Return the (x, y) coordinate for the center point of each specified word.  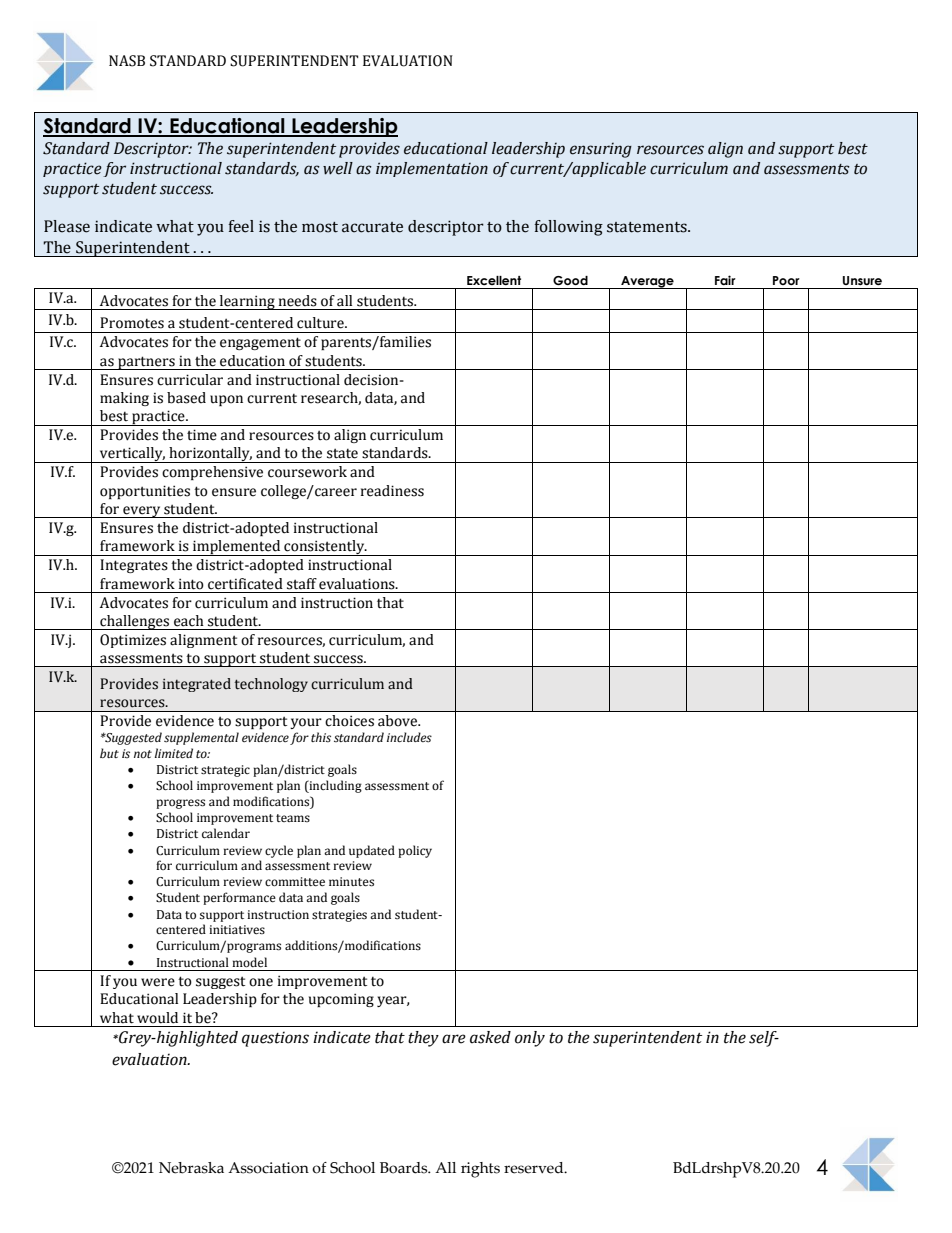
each (189, 621)
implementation (432, 169)
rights (480, 1170)
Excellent (494, 280)
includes (409, 737)
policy (415, 851)
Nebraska (191, 1168)
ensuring (601, 150)
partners (146, 363)
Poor (786, 280)
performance (239, 898)
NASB (127, 61)
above (398, 721)
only (530, 1039)
